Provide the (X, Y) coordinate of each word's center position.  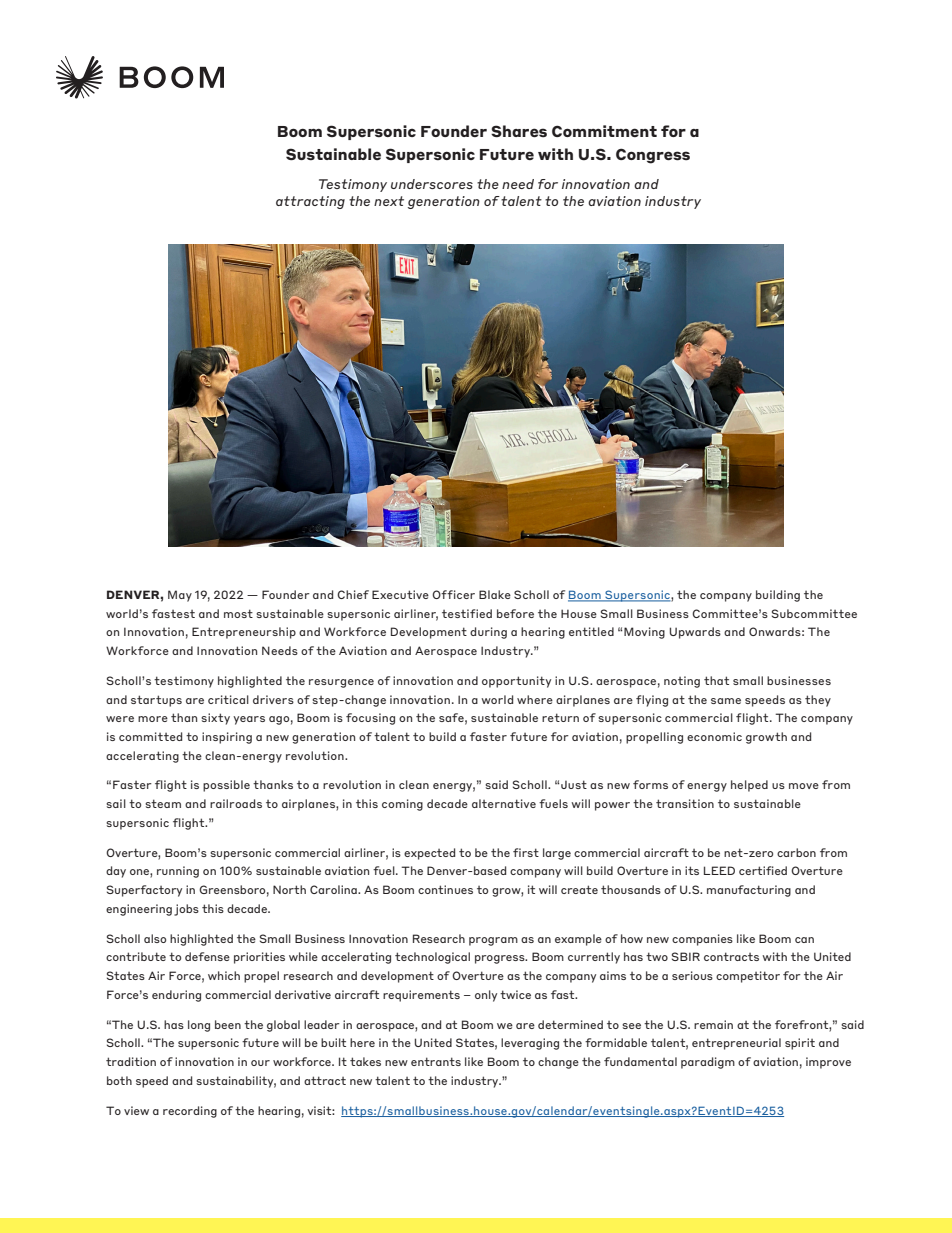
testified (467, 613)
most (238, 613)
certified (763, 870)
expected (429, 854)
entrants (436, 1061)
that (716, 680)
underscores (432, 184)
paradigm (708, 1063)
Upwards (695, 633)
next (389, 201)
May (180, 596)
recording (190, 1112)
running (178, 872)
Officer (453, 594)
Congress (653, 156)
